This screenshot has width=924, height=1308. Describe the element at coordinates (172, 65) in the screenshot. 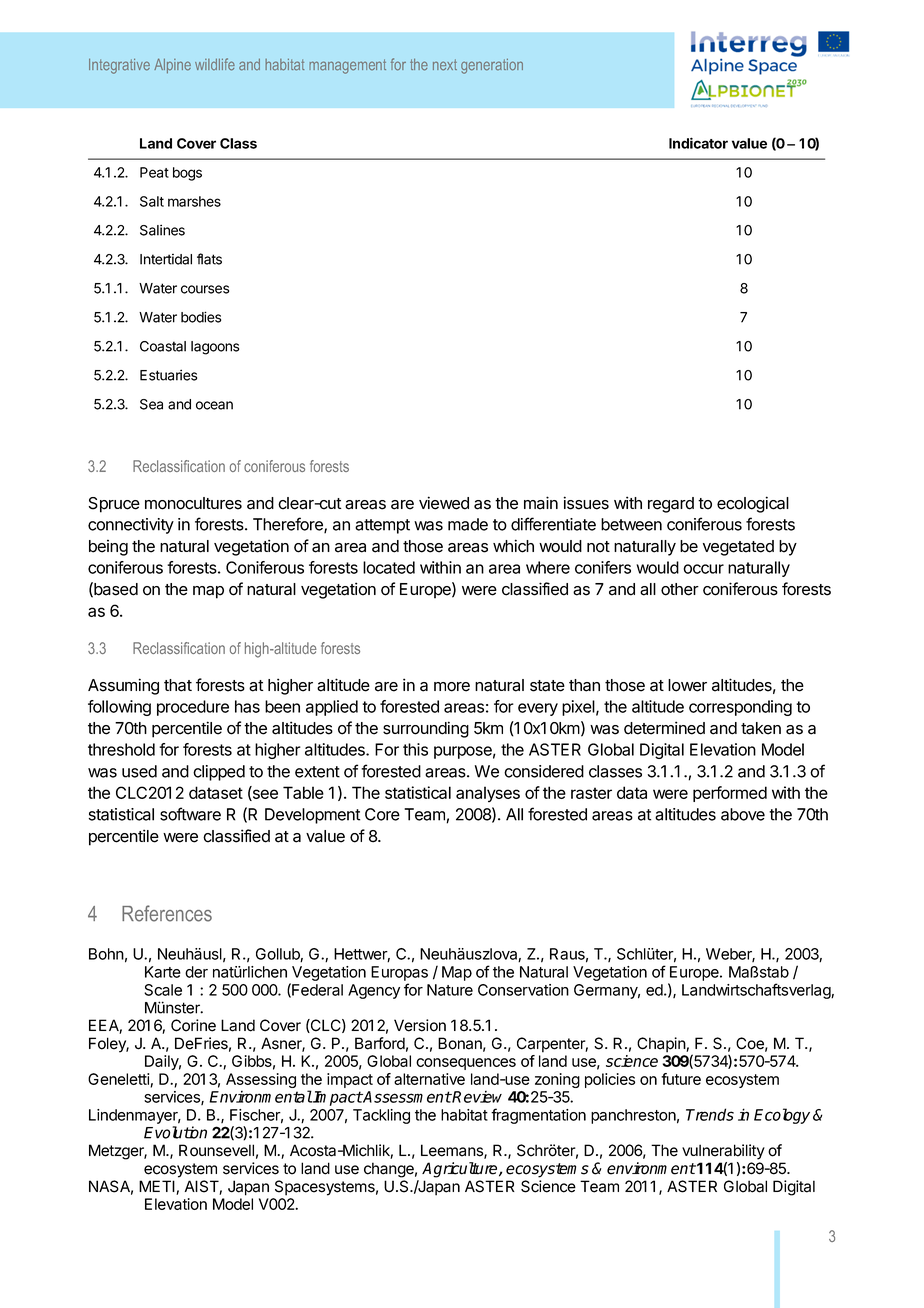

I see `Alpine` at that location.
